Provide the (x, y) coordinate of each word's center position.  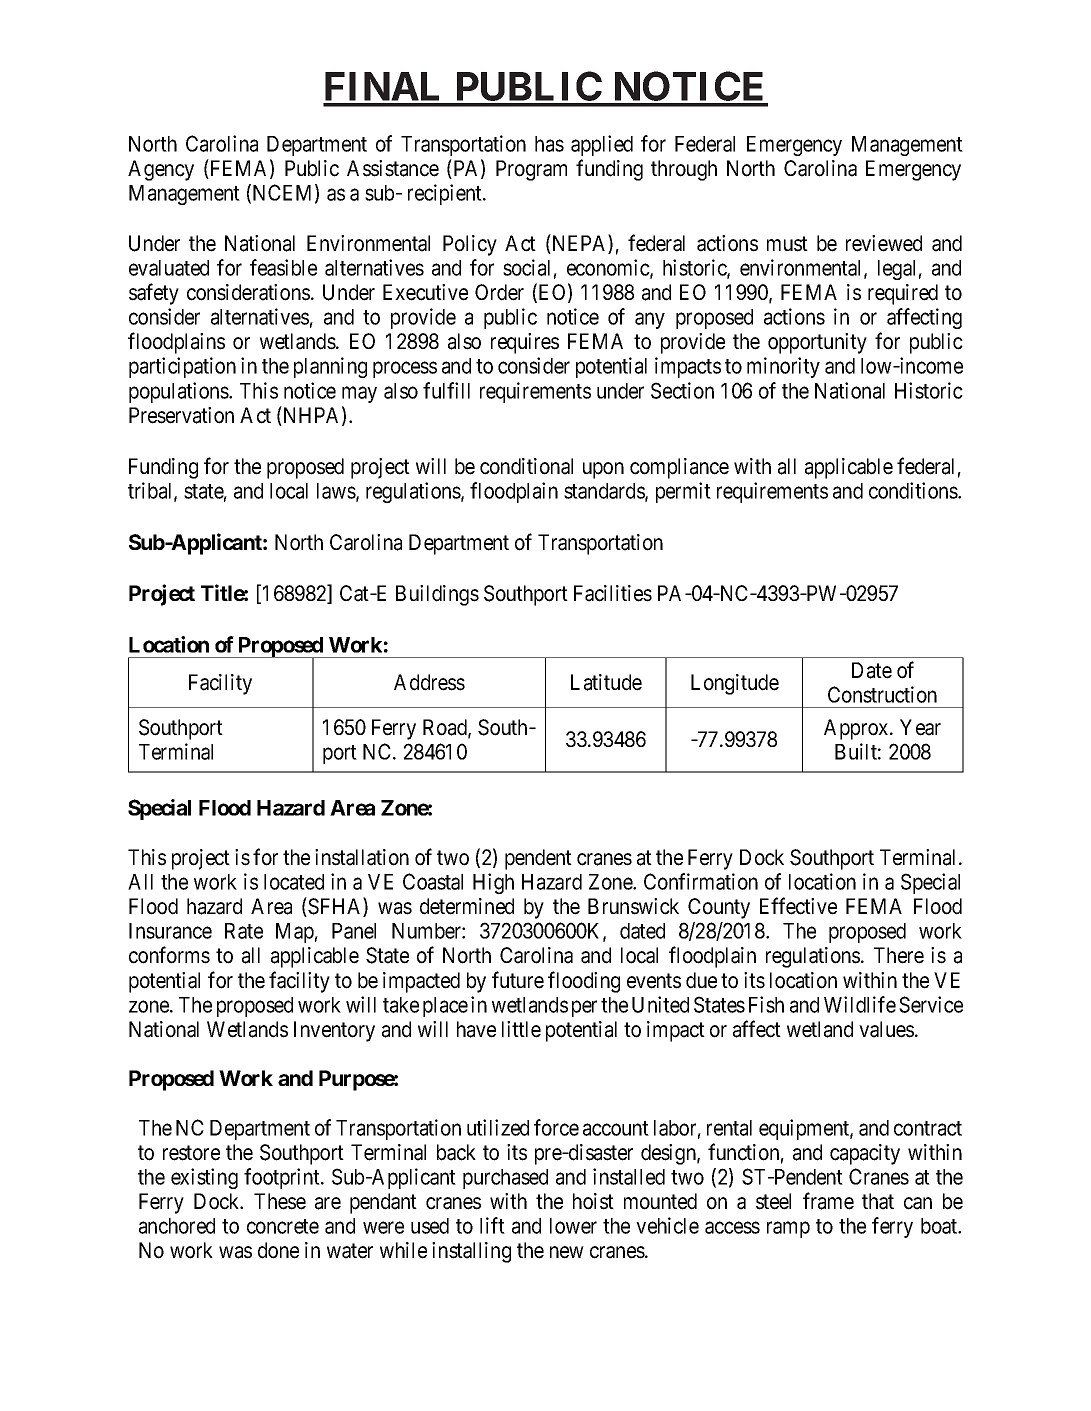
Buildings (437, 595)
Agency (161, 170)
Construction (882, 694)
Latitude (606, 682)
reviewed (884, 243)
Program (531, 170)
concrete (283, 1226)
